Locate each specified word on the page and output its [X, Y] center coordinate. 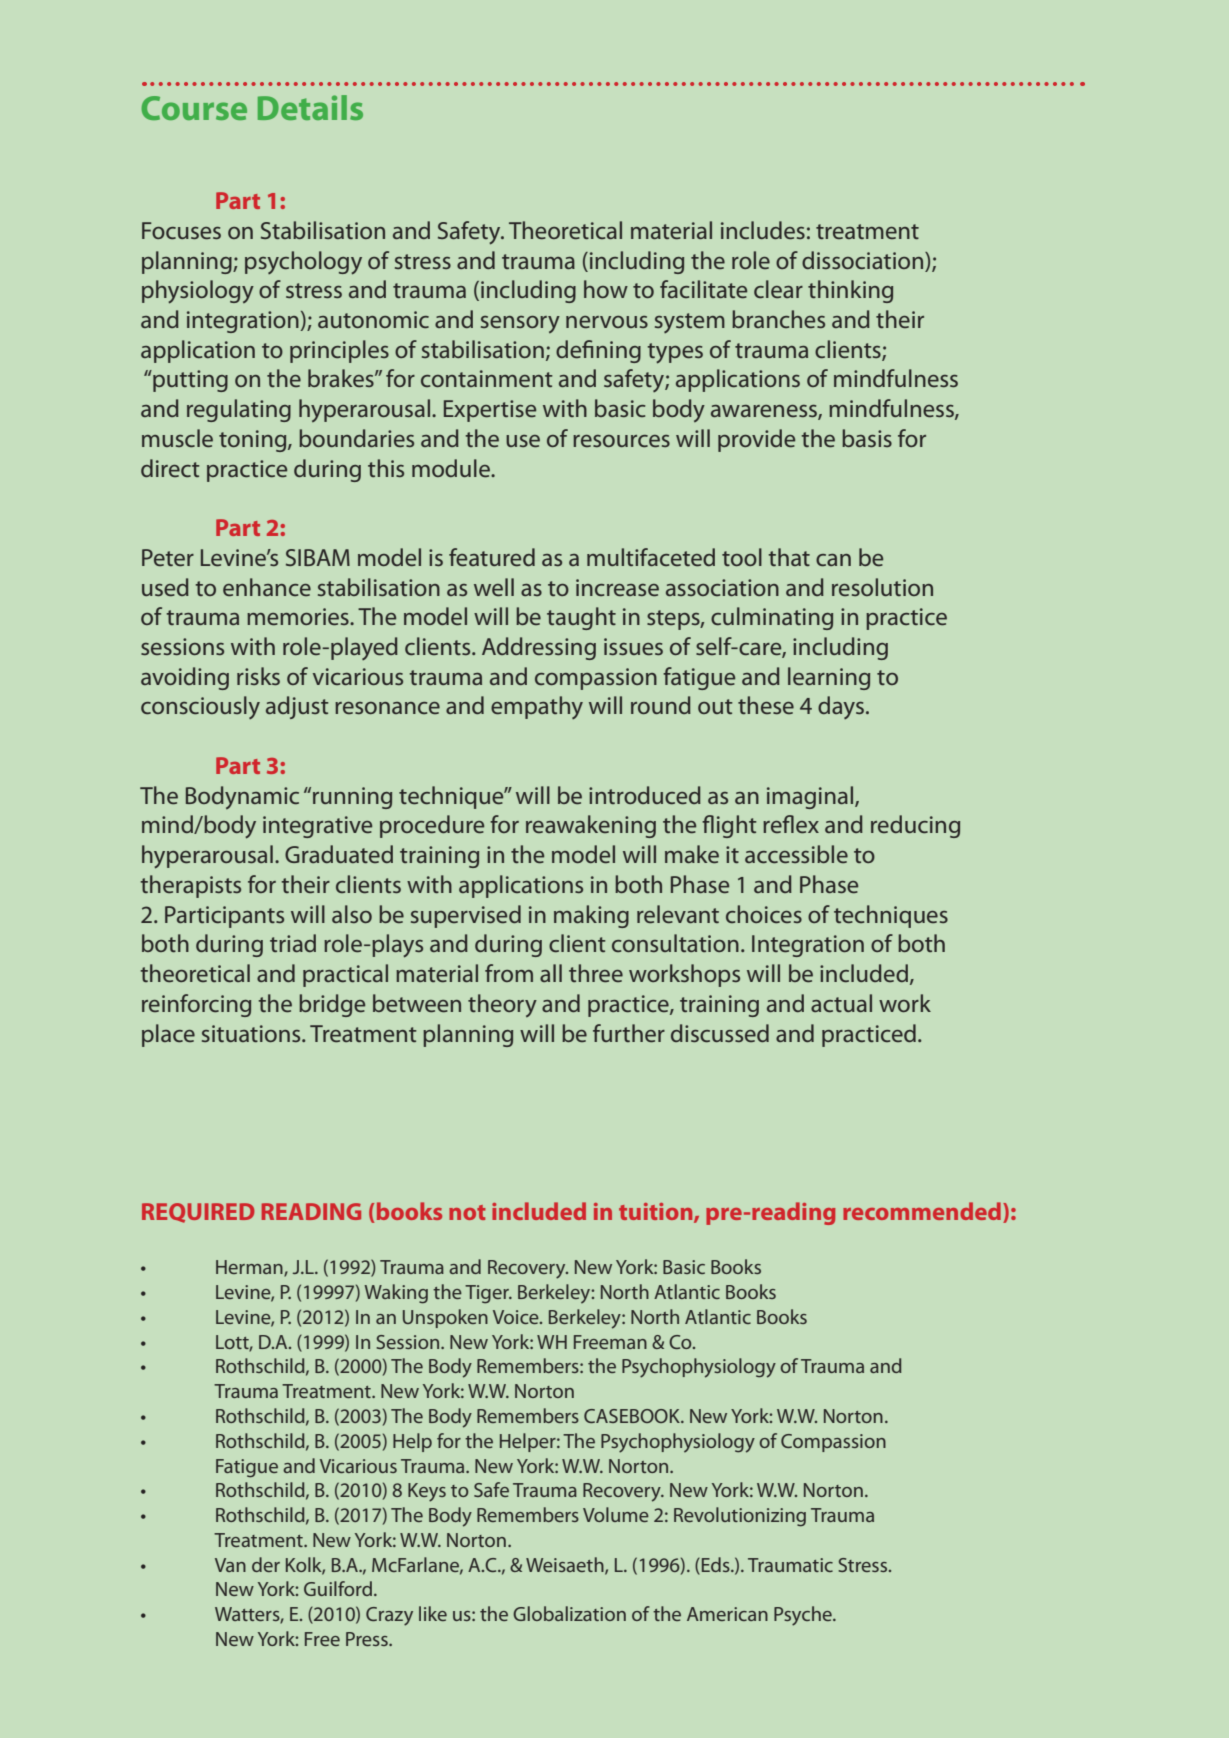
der [266, 1564]
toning [254, 441]
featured [492, 557]
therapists [190, 886]
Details [310, 107]
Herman [250, 1268]
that [789, 557]
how [606, 289]
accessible [796, 854]
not [467, 1212]
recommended [922, 1211]
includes [763, 230]
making [591, 916]
